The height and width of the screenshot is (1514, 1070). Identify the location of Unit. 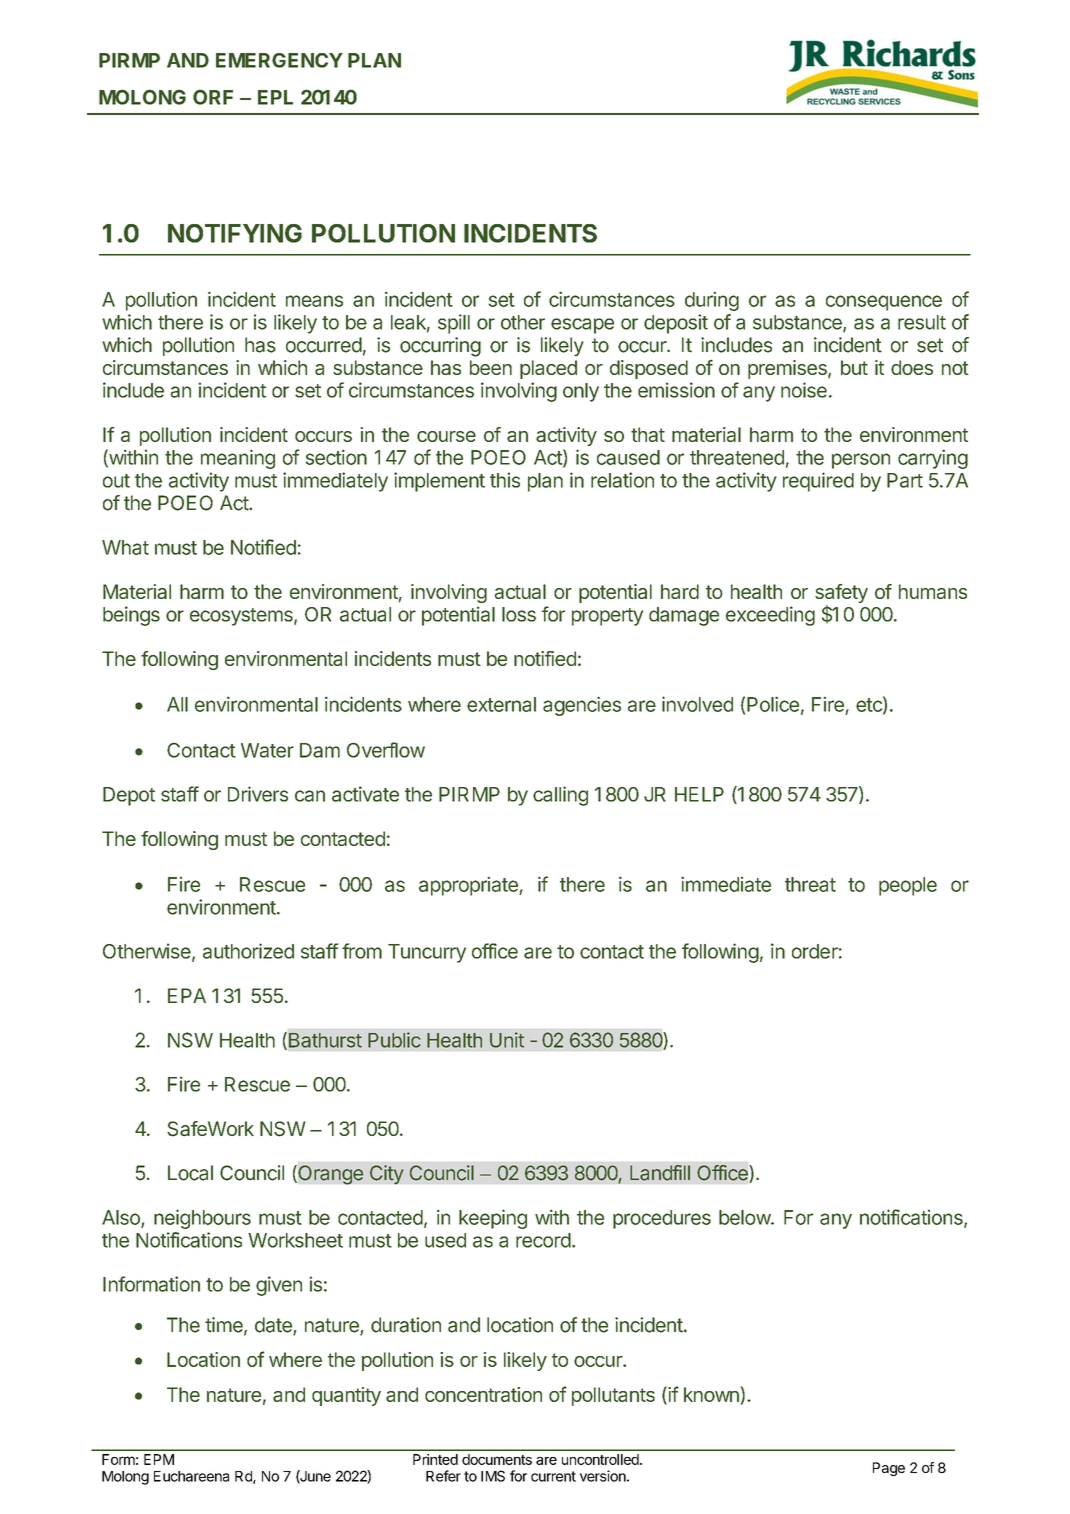
(507, 1040).
